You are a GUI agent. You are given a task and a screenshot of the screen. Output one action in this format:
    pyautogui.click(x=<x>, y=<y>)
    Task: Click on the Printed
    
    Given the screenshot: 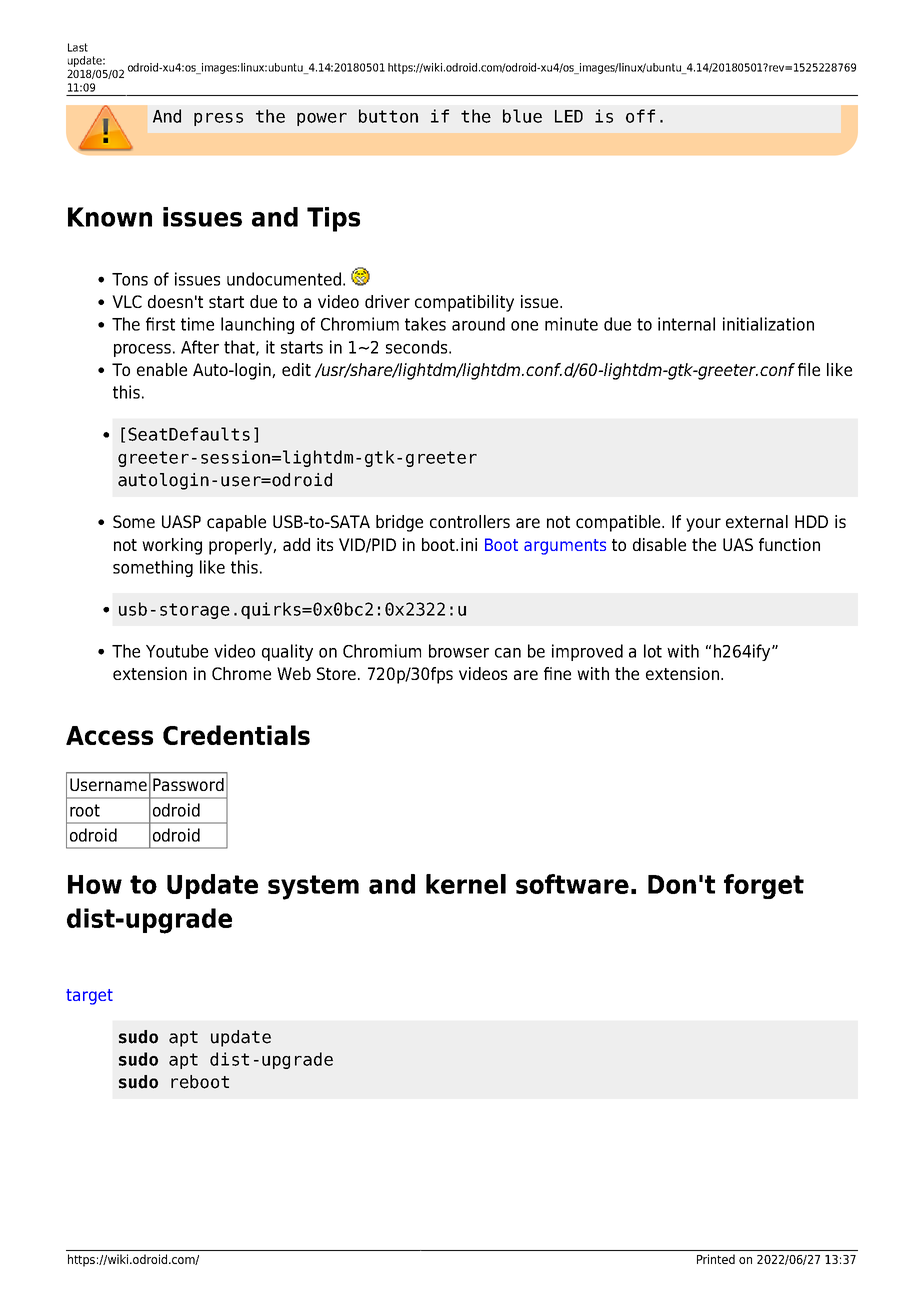 What is the action you would take?
    pyautogui.click(x=716, y=1259)
